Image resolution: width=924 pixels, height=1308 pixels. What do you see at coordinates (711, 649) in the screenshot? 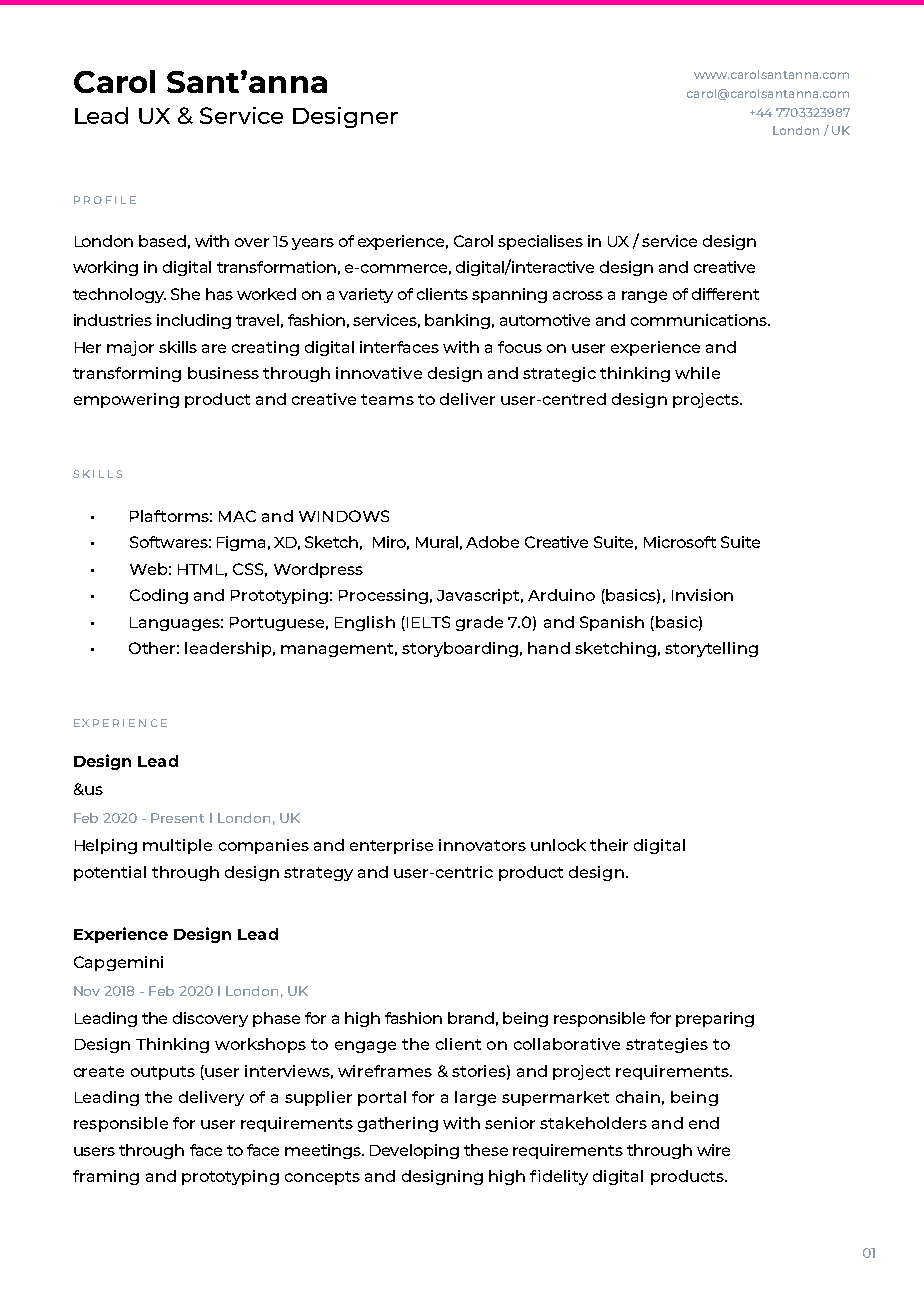
I see `storytelling` at bounding box center [711, 649].
